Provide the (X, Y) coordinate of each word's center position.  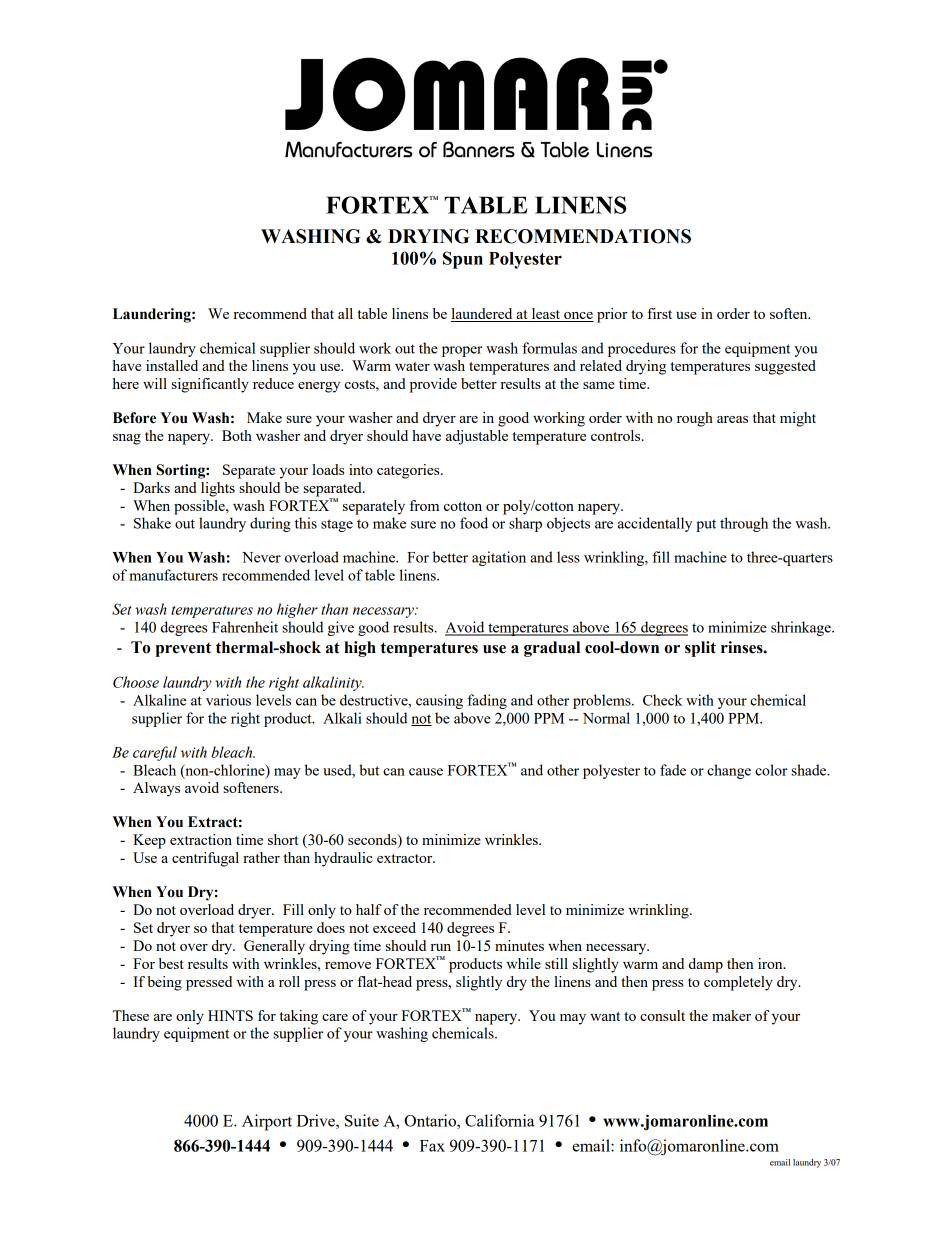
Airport (267, 1122)
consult (662, 1015)
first (660, 313)
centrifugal (205, 859)
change (729, 771)
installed (172, 365)
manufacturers (173, 575)
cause (426, 772)
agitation (499, 558)
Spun (463, 260)
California (500, 1120)
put (706, 525)
